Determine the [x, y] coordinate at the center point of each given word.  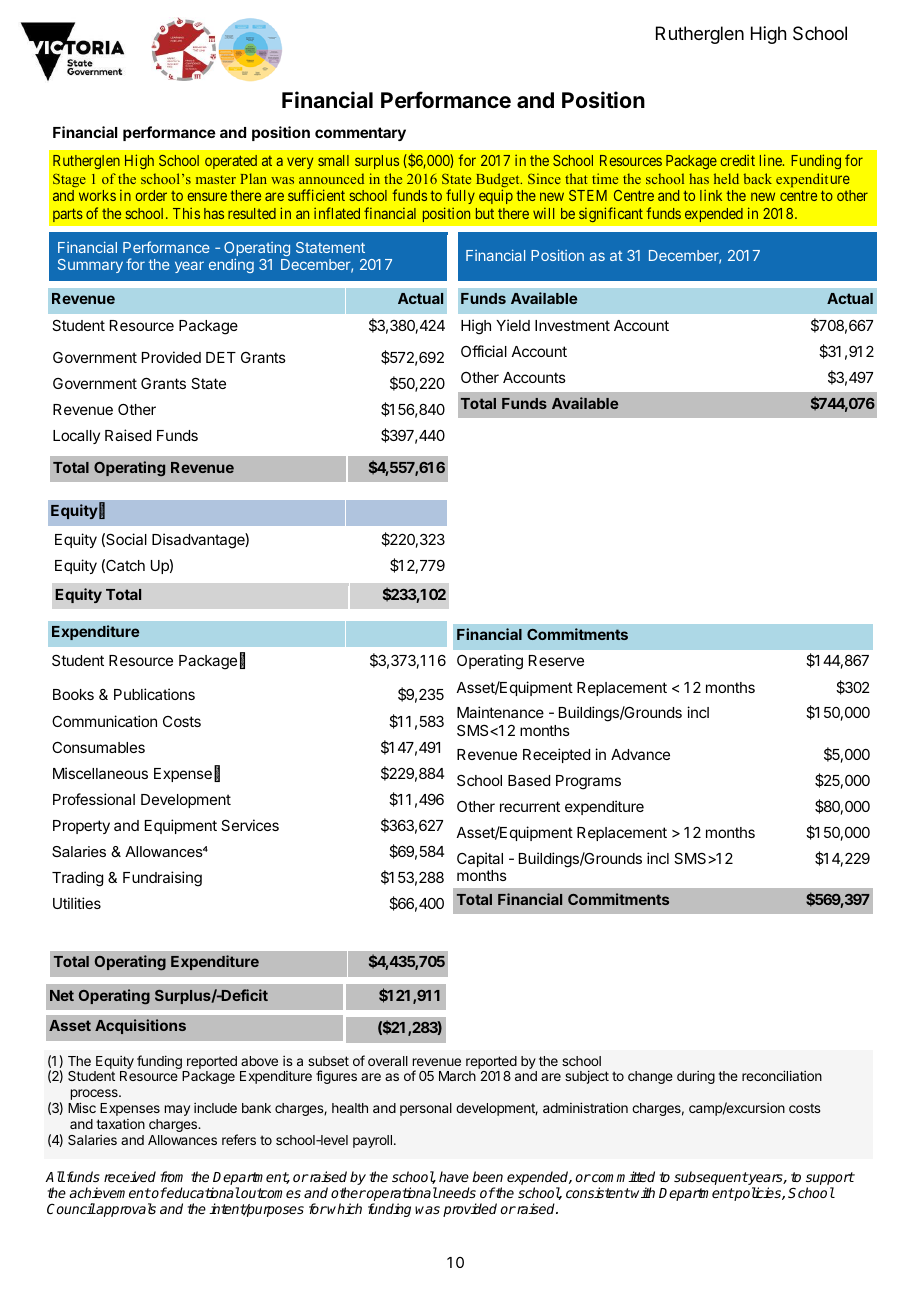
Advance [640, 754]
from [172, 1176]
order [151, 195]
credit [738, 160]
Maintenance [500, 712]
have [454, 1176]
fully [459, 198]
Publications [154, 694]
